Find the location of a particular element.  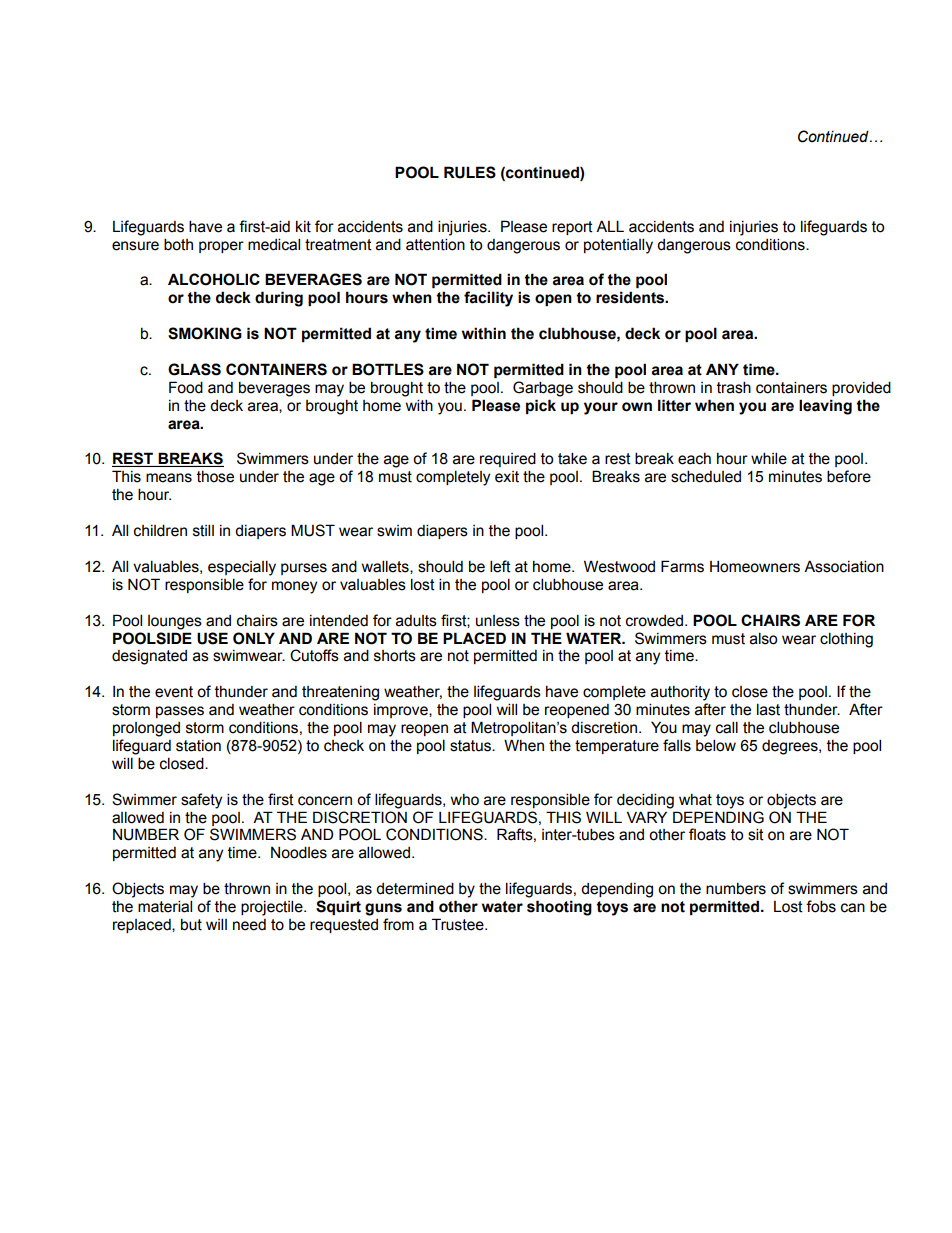

status is located at coordinates (471, 746).
